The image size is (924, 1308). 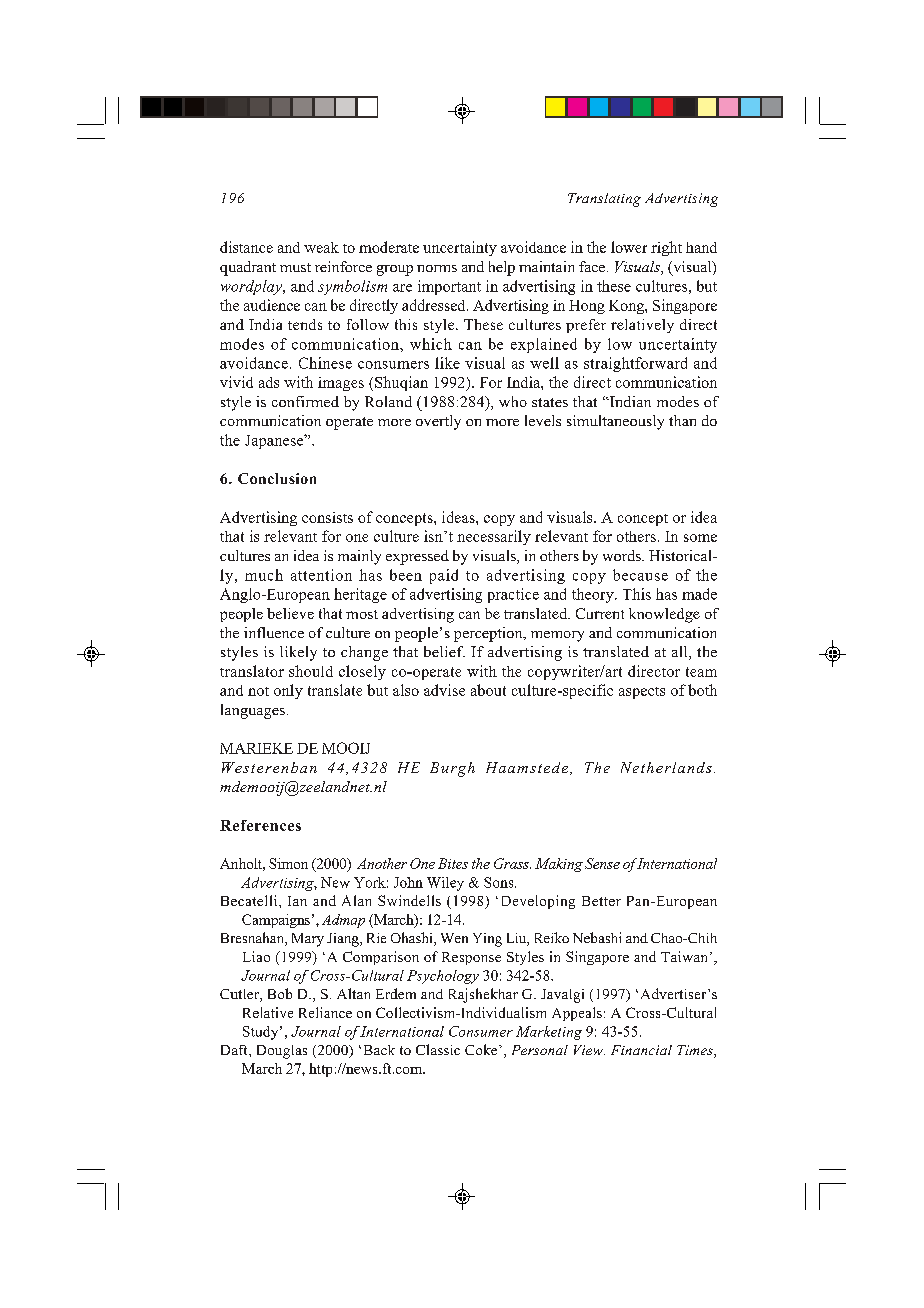 What do you see at coordinates (489, 634) in the document?
I see `perception` at bounding box center [489, 634].
